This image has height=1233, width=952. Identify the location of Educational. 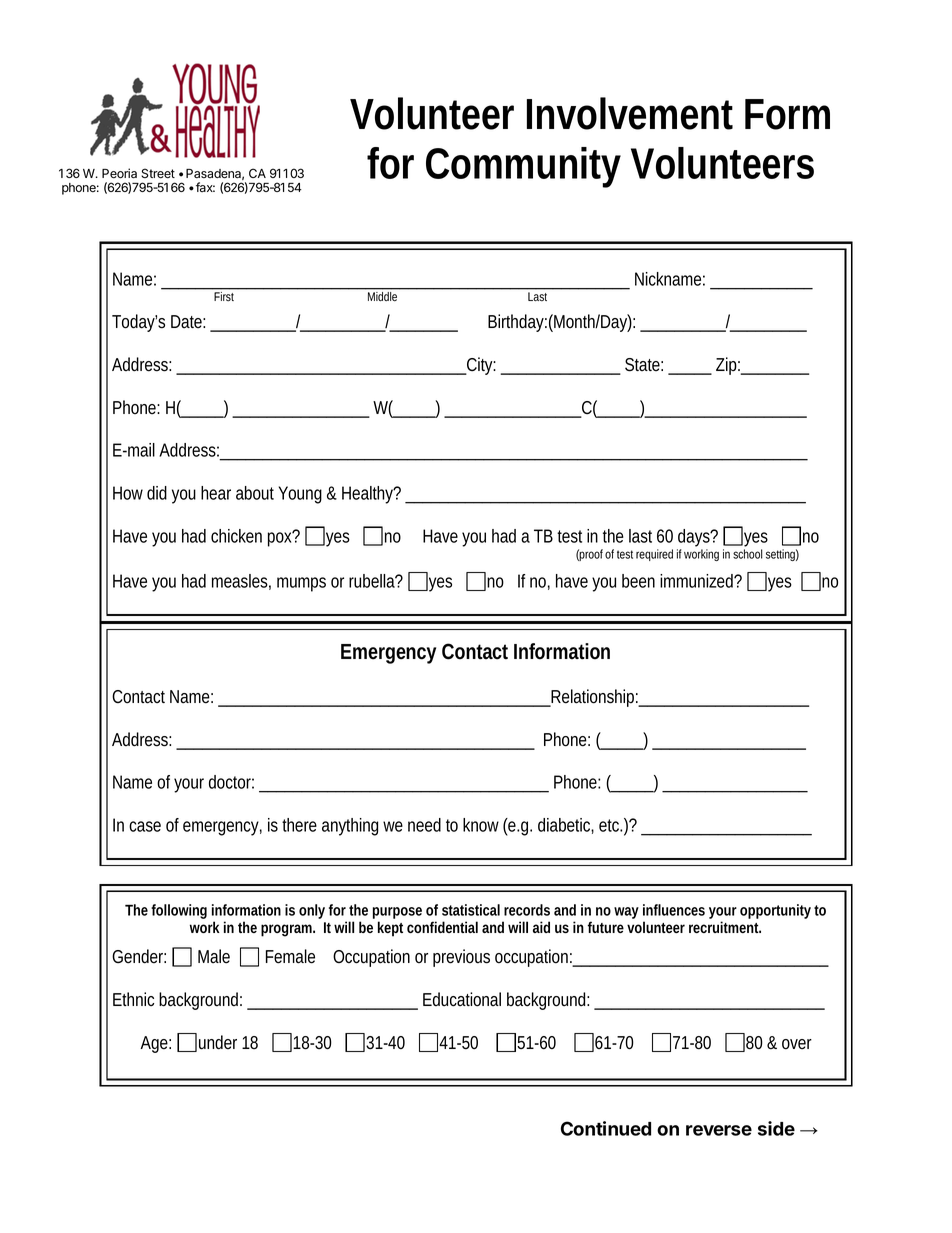
(462, 999).
